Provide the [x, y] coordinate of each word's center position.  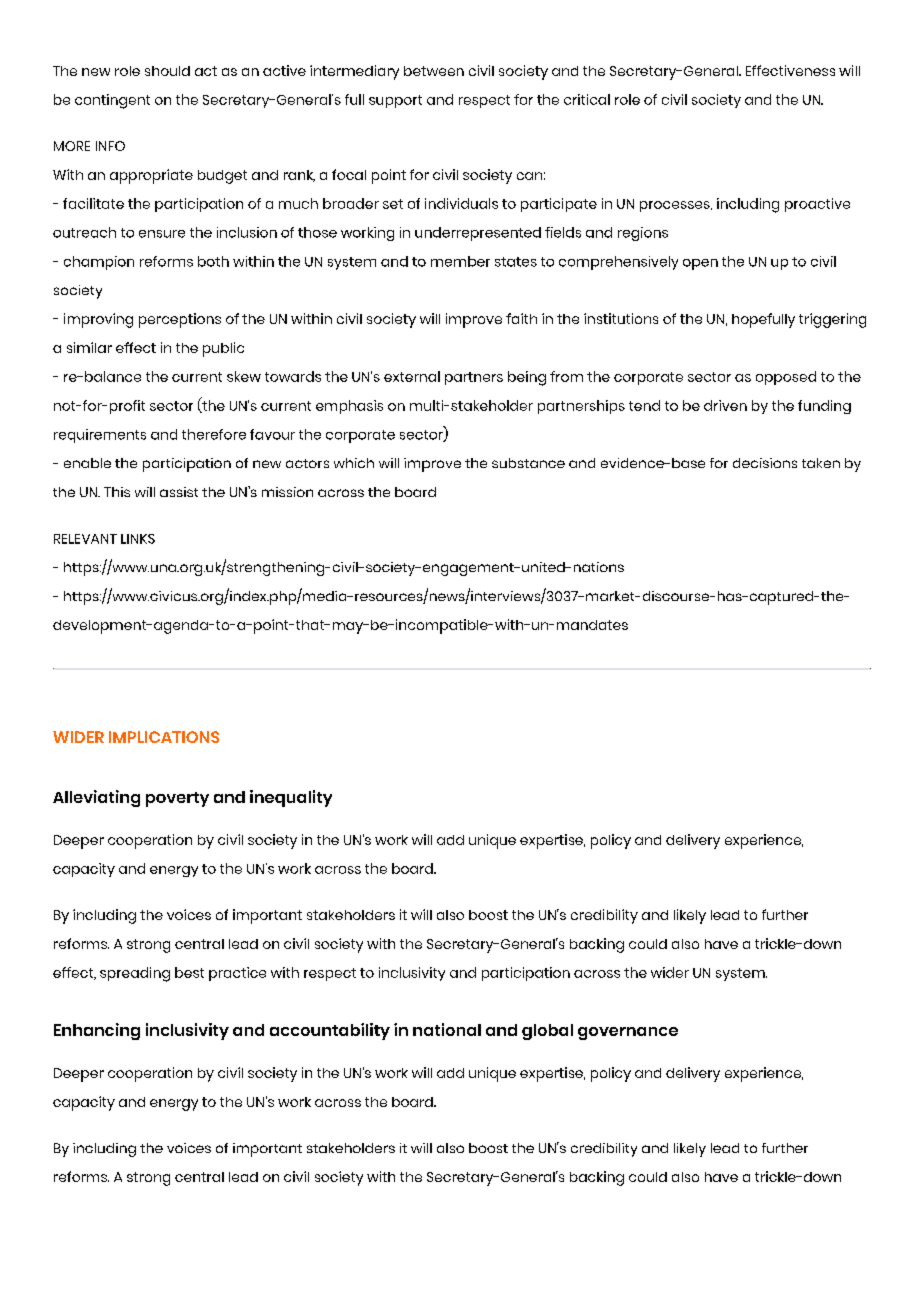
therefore [214, 434]
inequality [291, 798]
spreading [135, 974]
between [434, 71]
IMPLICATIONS [164, 737]
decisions [765, 463]
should [167, 71]
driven [725, 405]
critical [587, 99]
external [412, 376]
